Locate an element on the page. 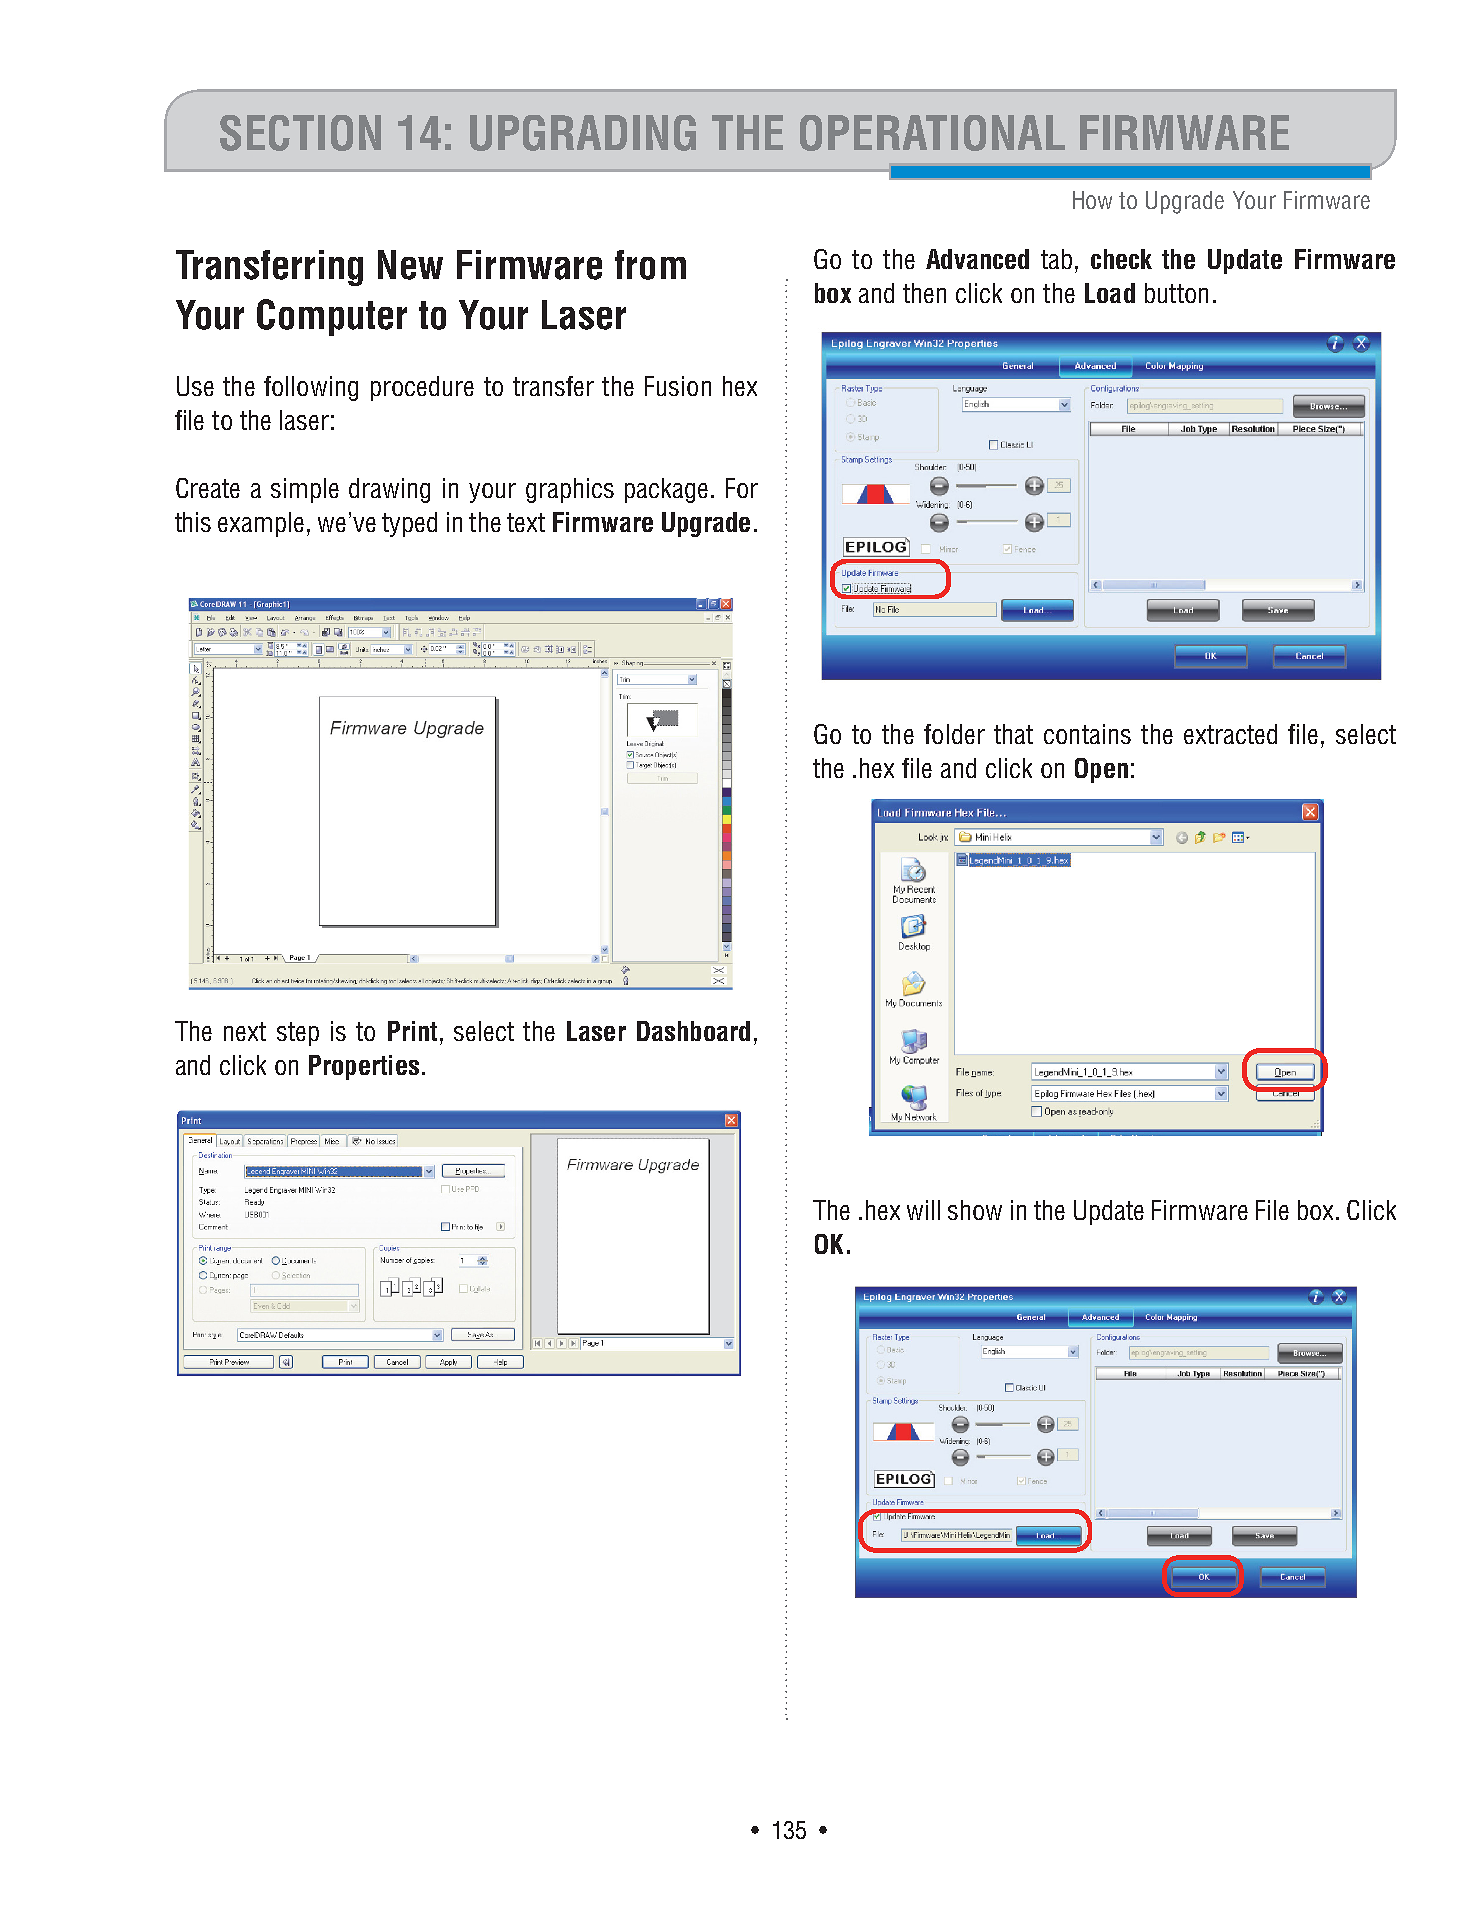 The width and height of the page is (1484, 1921). Open is located at coordinates (1101, 770).
